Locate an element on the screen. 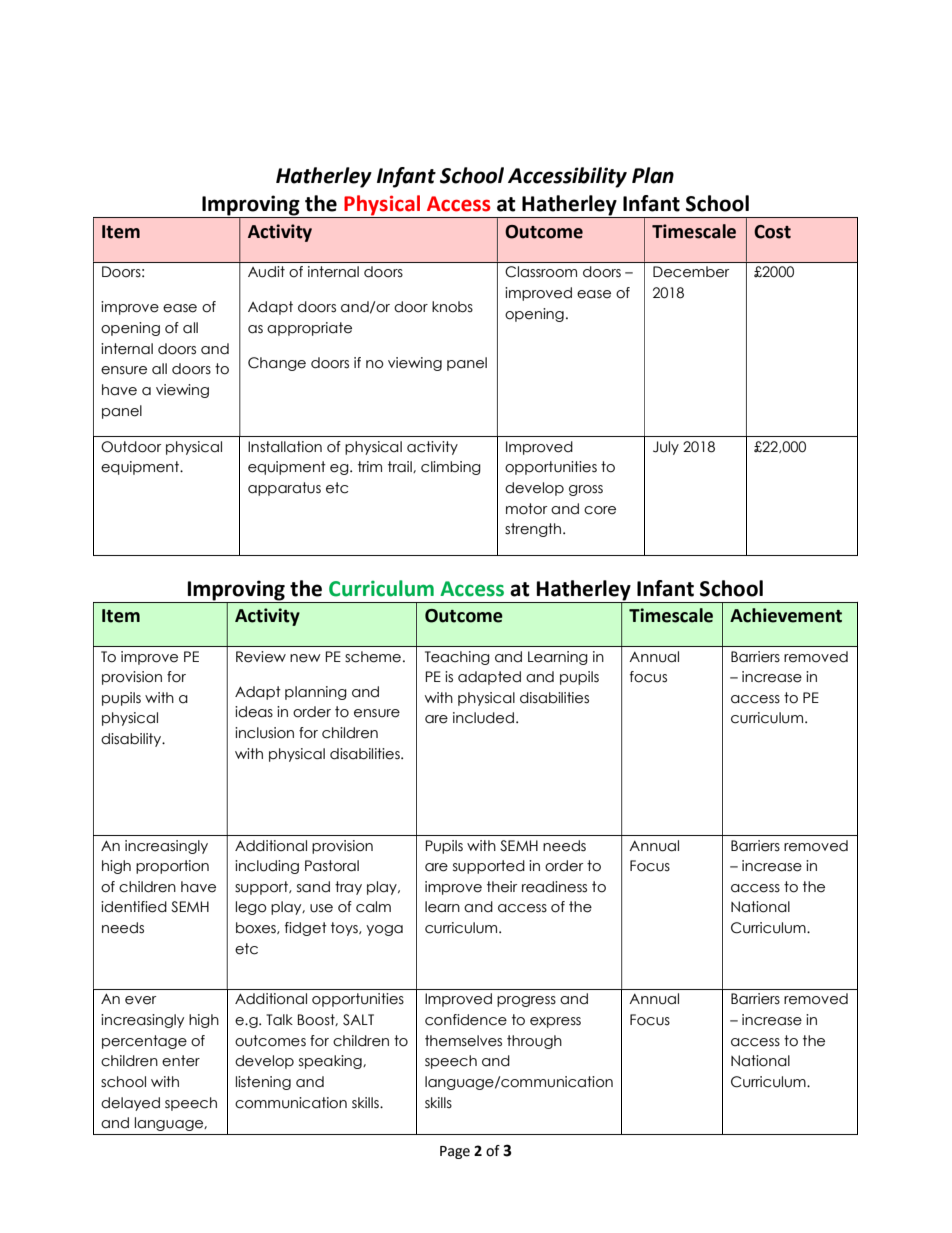  Audit is located at coordinates (266, 272).
